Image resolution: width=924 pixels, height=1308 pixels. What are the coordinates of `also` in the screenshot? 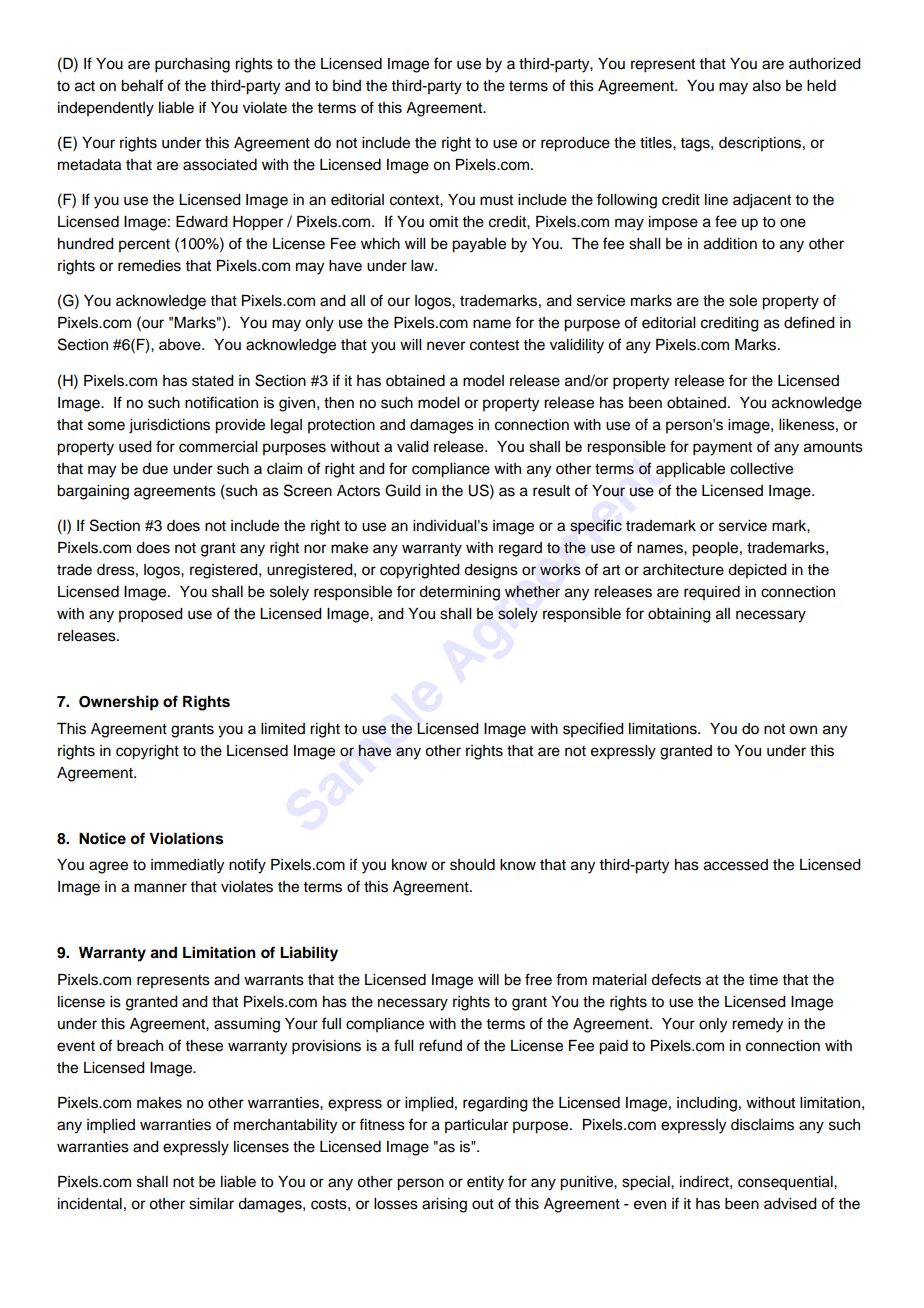 It's located at (767, 86).
